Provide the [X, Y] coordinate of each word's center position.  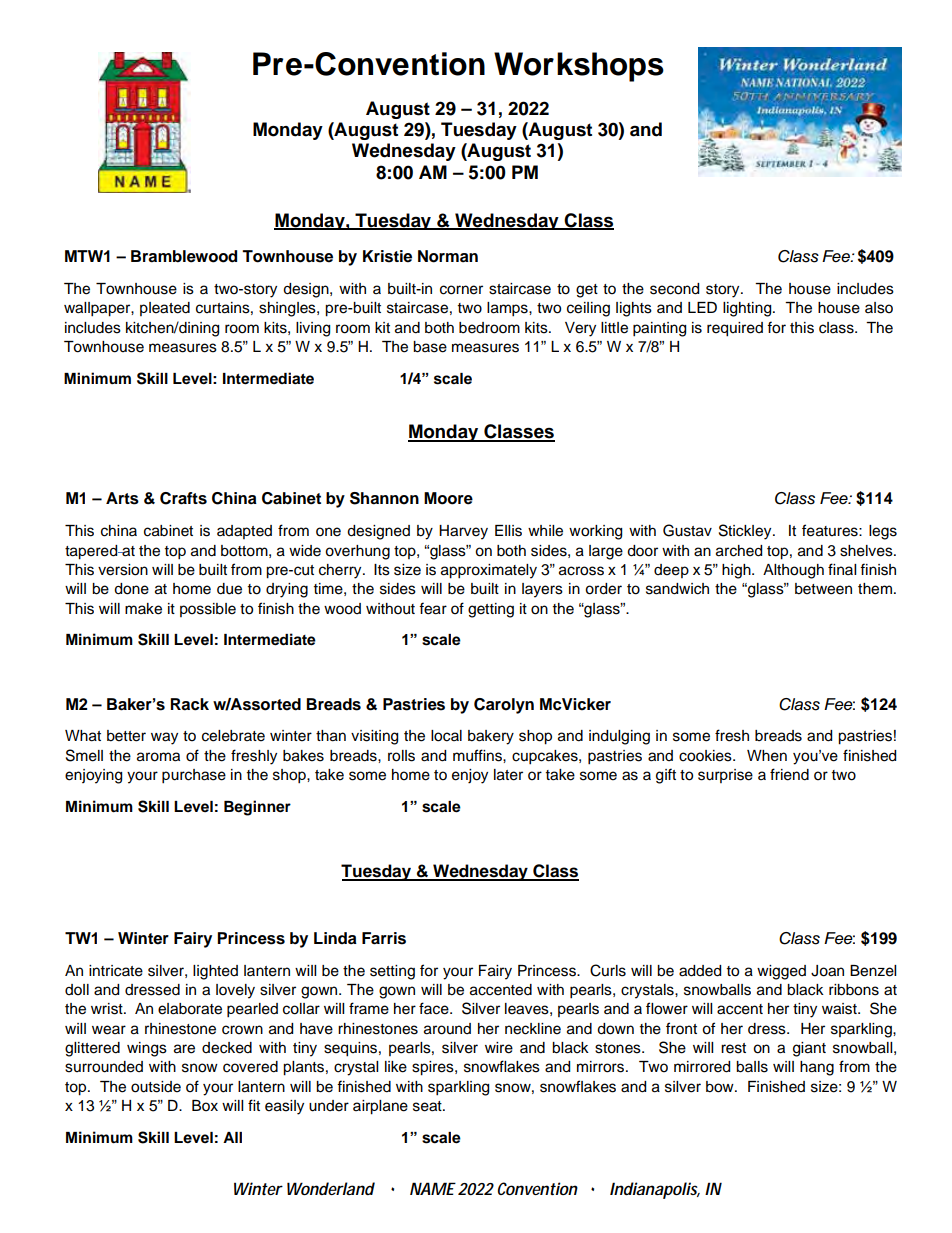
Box [205, 1106]
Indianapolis [655, 1190]
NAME [433, 1188]
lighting [748, 309]
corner [461, 290]
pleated [165, 309]
